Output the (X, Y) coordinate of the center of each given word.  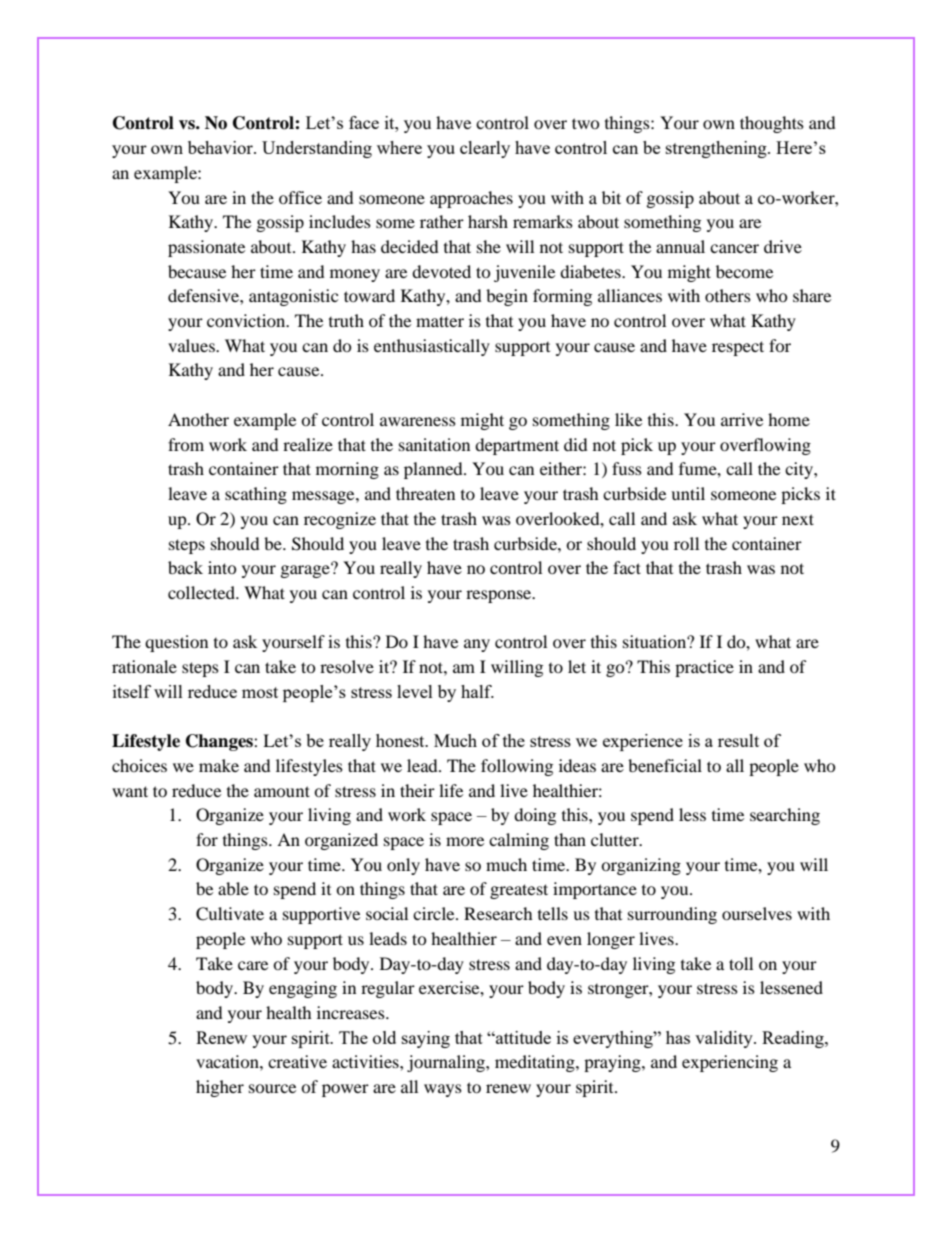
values (192, 345)
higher (220, 1088)
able (233, 888)
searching (785, 816)
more (465, 841)
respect (738, 348)
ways (443, 1090)
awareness (418, 421)
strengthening (717, 149)
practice (704, 668)
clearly (485, 149)
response (500, 596)
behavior (221, 147)
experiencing (730, 1063)
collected (203, 592)
